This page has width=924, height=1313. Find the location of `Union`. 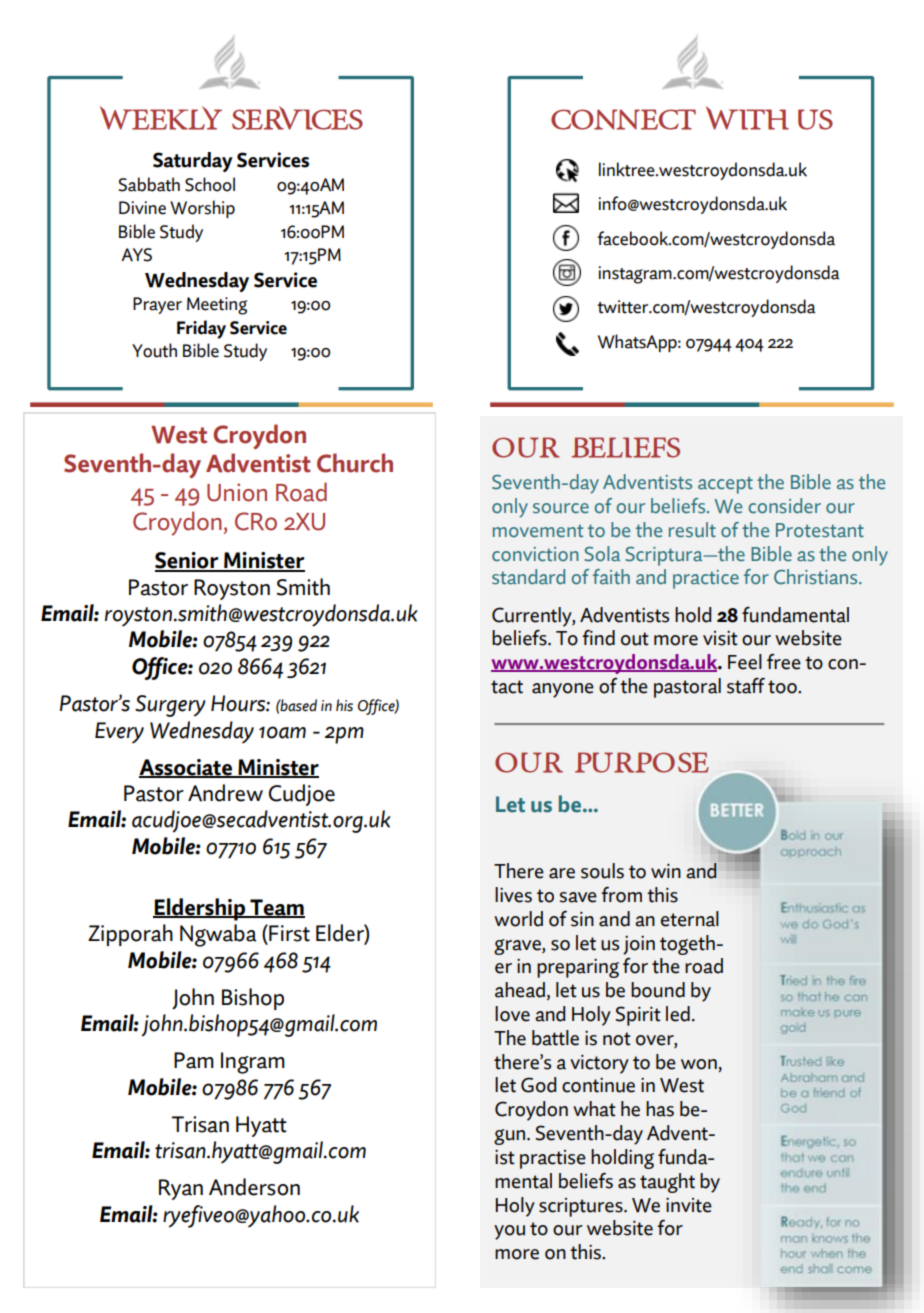

Union is located at coordinates (237, 492).
